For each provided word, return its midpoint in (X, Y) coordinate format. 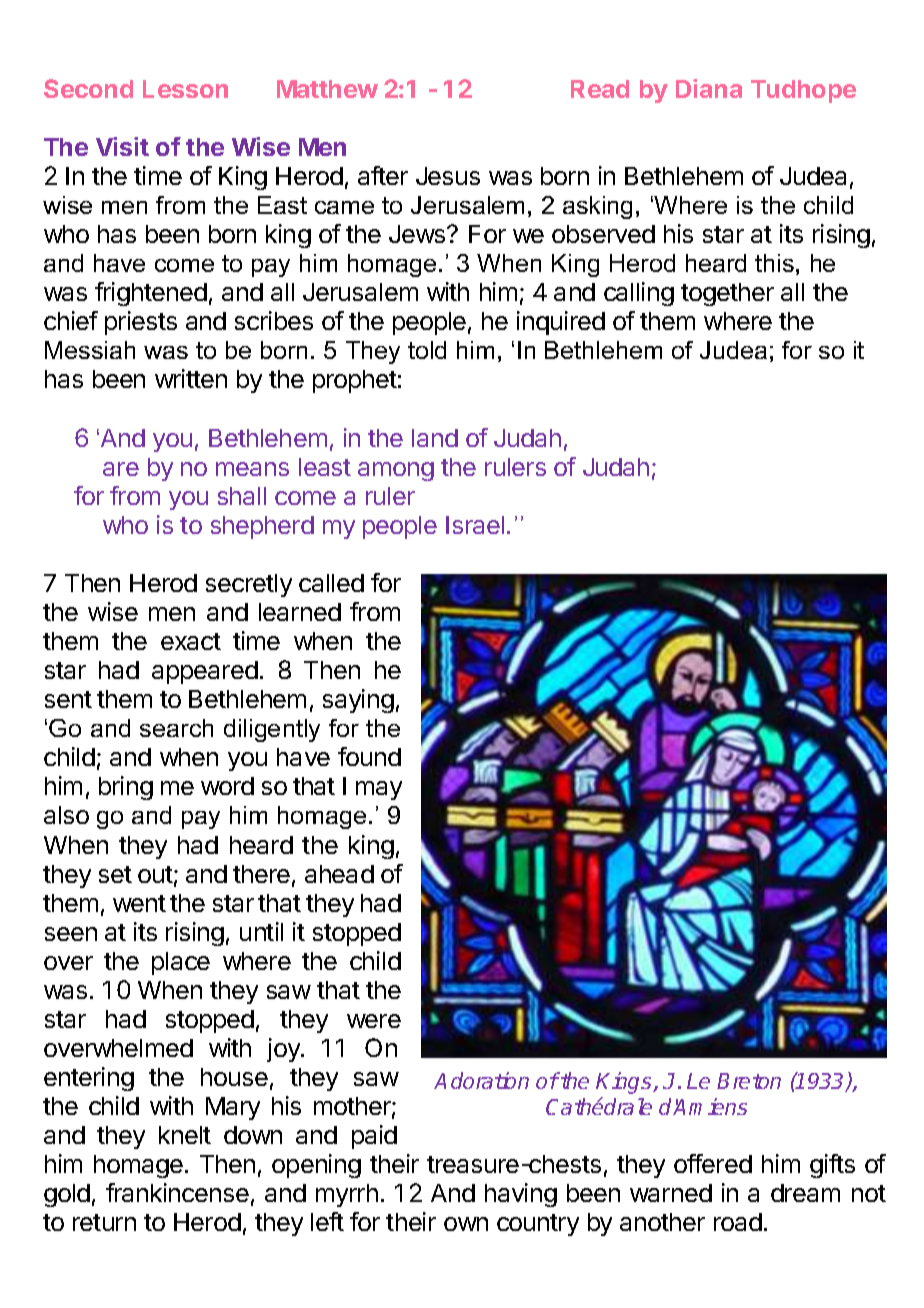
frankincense (177, 1192)
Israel (475, 525)
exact (191, 641)
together (727, 294)
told (427, 350)
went (139, 903)
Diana (709, 88)
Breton (749, 1081)
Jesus (448, 176)
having (521, 1195)
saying (358, 701)
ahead (339, 874)
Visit (122, 146)
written (191, 378)
